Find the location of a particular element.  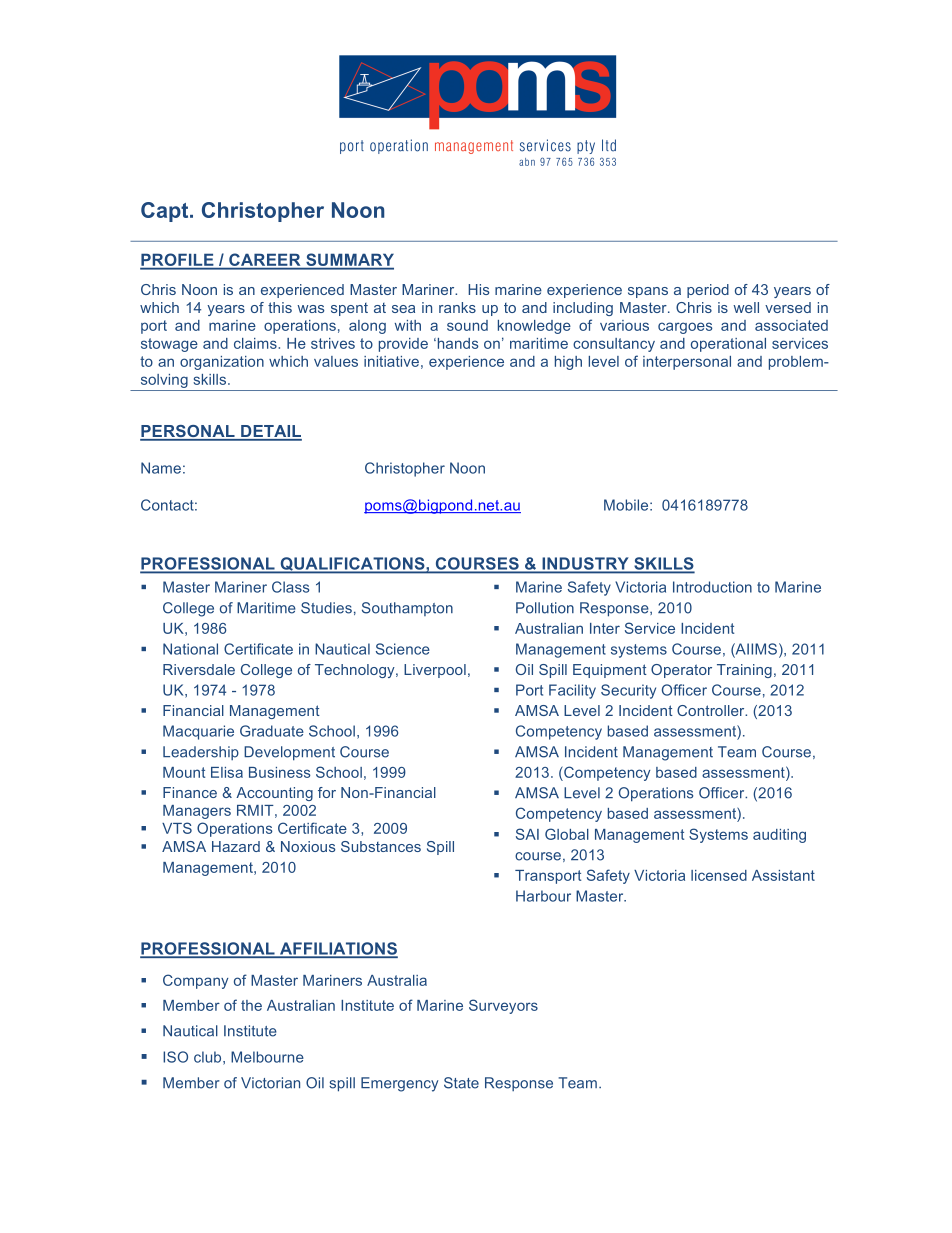

period is located at coordinates (708, 291).
